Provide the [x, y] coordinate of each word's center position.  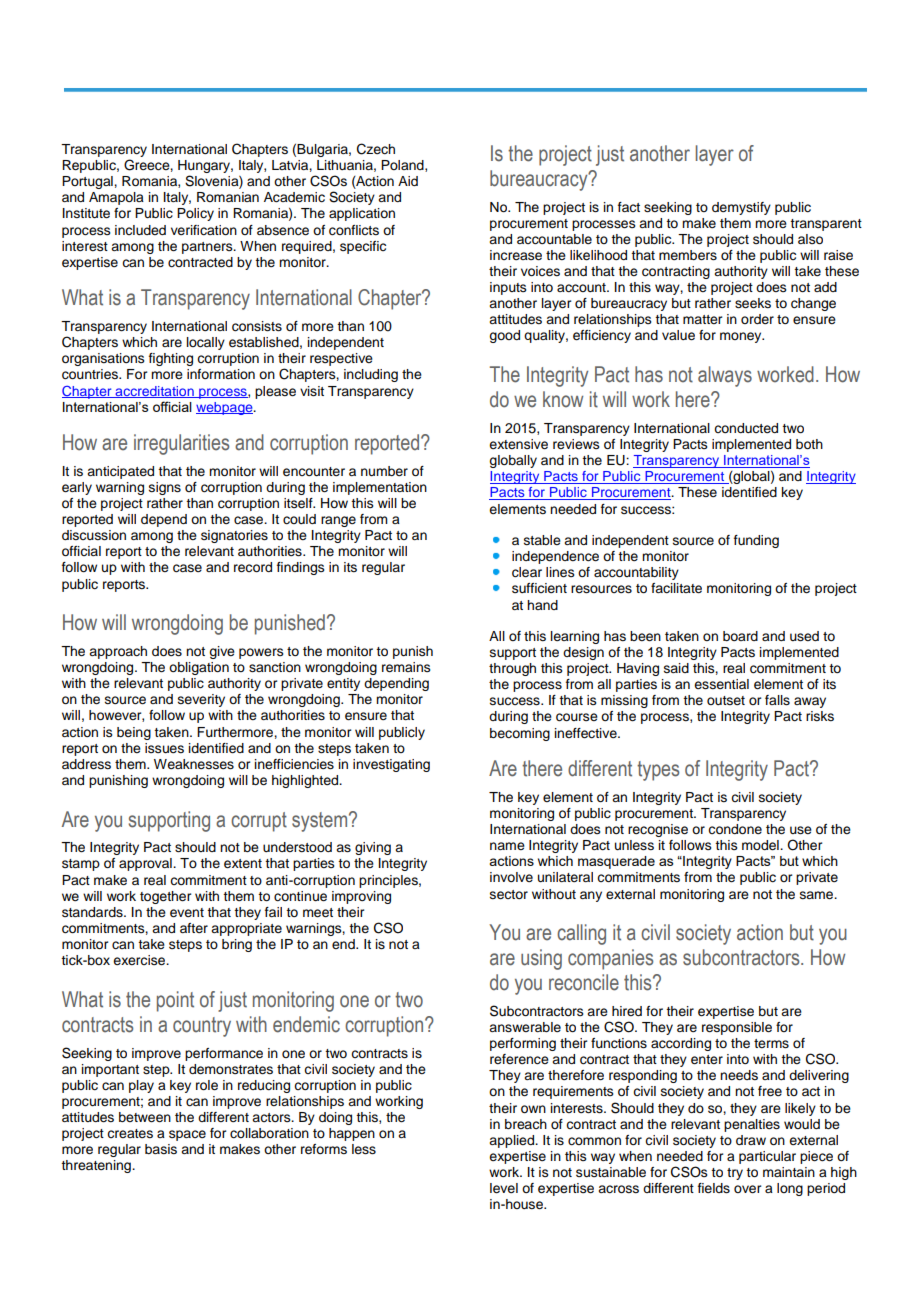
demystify [741, 208]
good [504, 336]
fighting [171, 359]
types [658, 771]
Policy [195, 214]
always [725, 376]
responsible [737, 1028]
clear [527, 572]
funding [756, 541]
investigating [391, 765]
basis [161, 1149]
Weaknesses [194, 764]
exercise [140, 960]
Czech [376, 149]
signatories [234, 536]
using [541, 959]
